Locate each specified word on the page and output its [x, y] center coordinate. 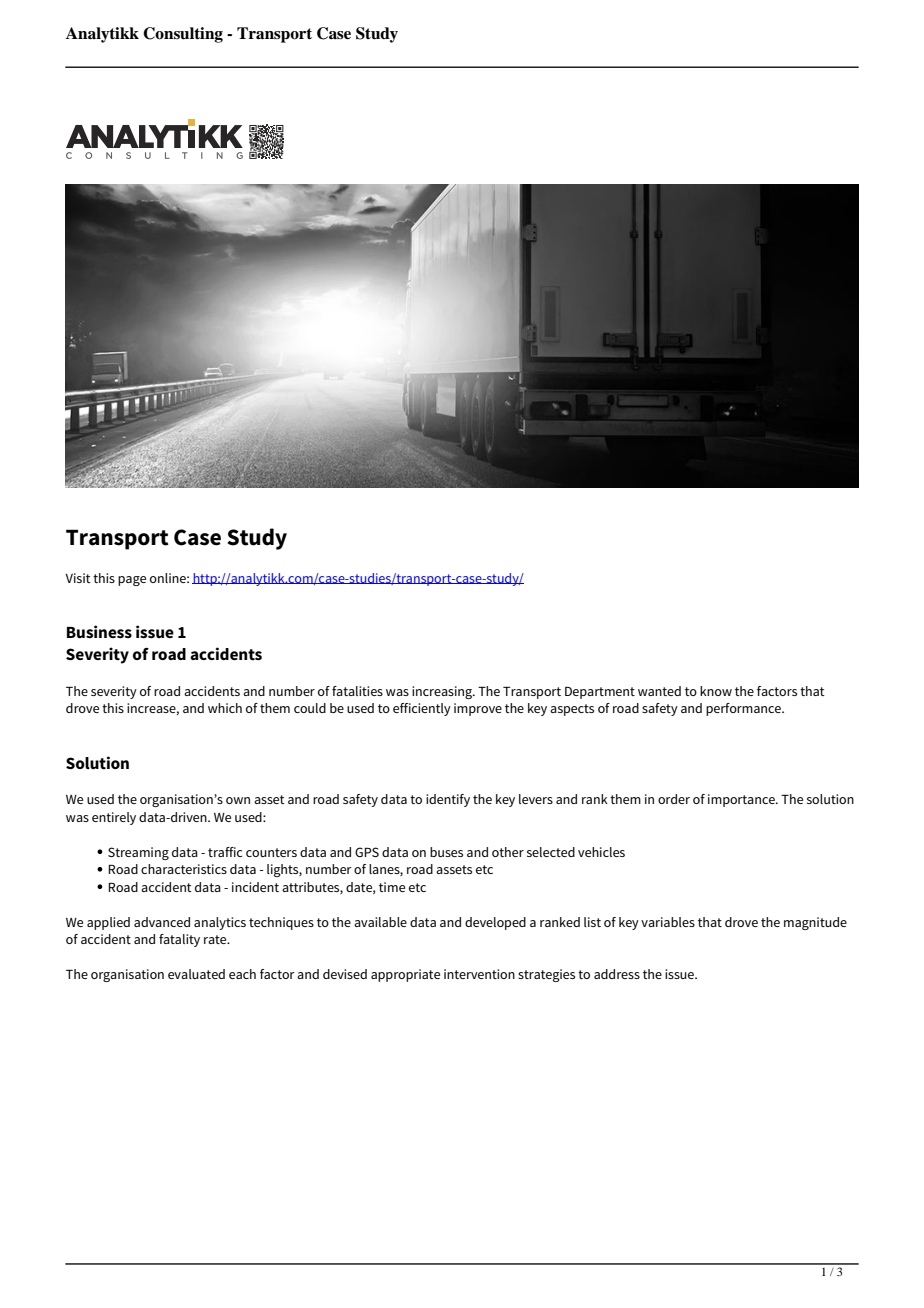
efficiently [422, 709]
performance [744, 709]
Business [99, 632]
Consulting [183, 35]
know [716, 691]
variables [668, 922]
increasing [443, 692]
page [132, 581]
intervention [479, 974]
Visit [78, 578]
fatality [179, 940]
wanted [659, 691]
